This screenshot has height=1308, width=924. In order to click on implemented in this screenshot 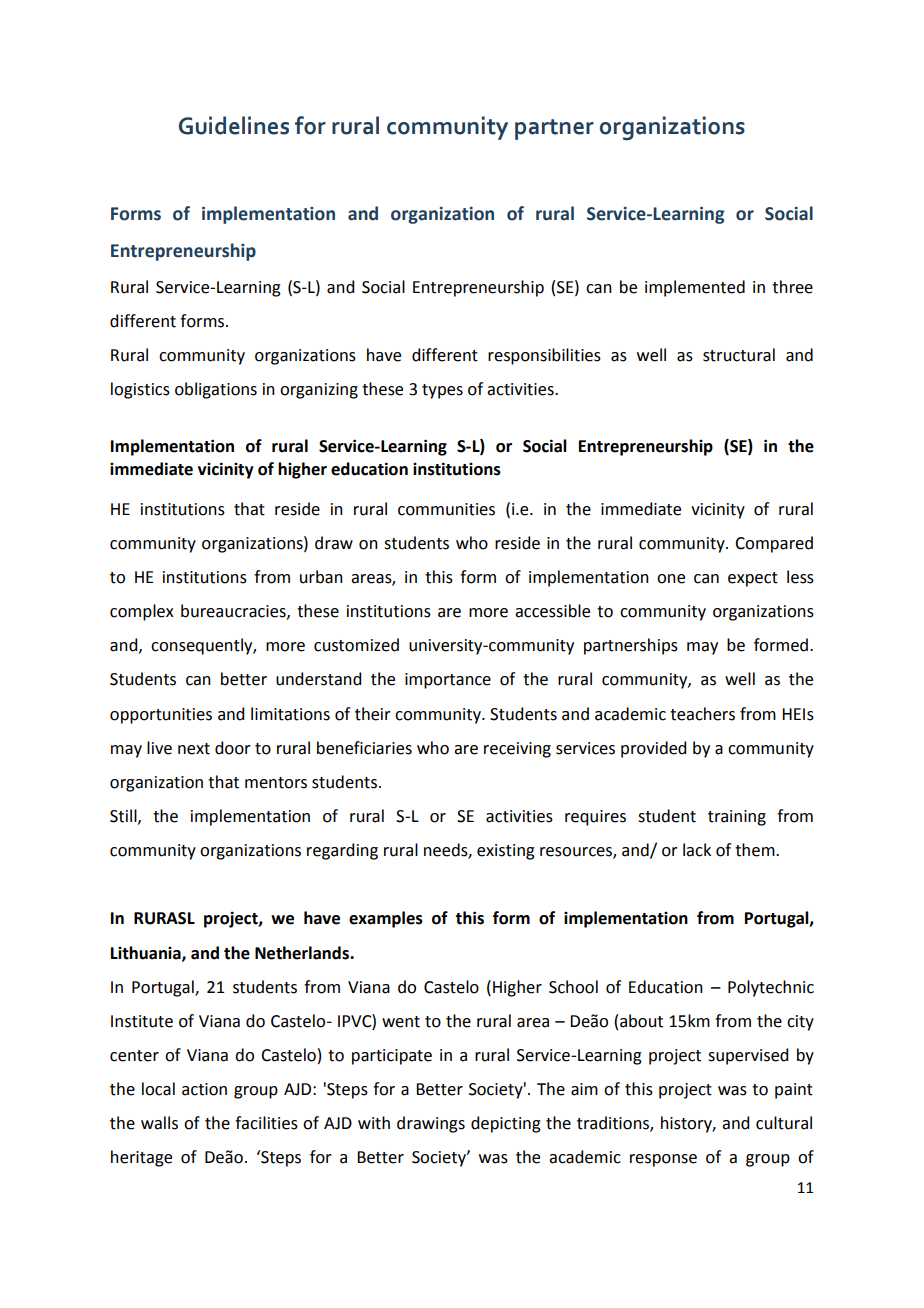, I will do `click(695, 288)`.
